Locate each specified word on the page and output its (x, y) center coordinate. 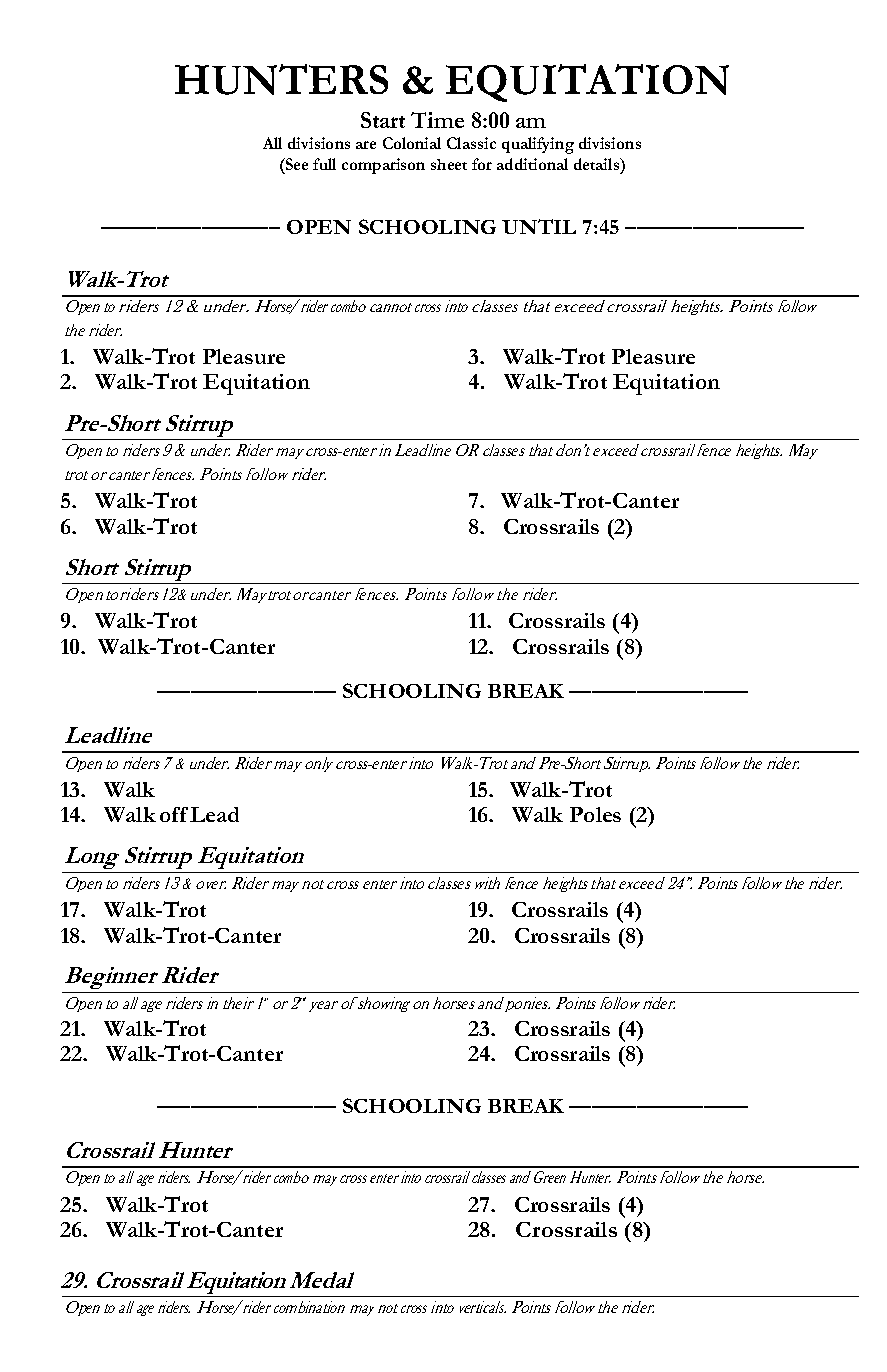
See (296, 164)
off (174, 814)
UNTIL (539, 226)
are (366, 145)
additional (532, 164)
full (324, 164)
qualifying (538, 145)
